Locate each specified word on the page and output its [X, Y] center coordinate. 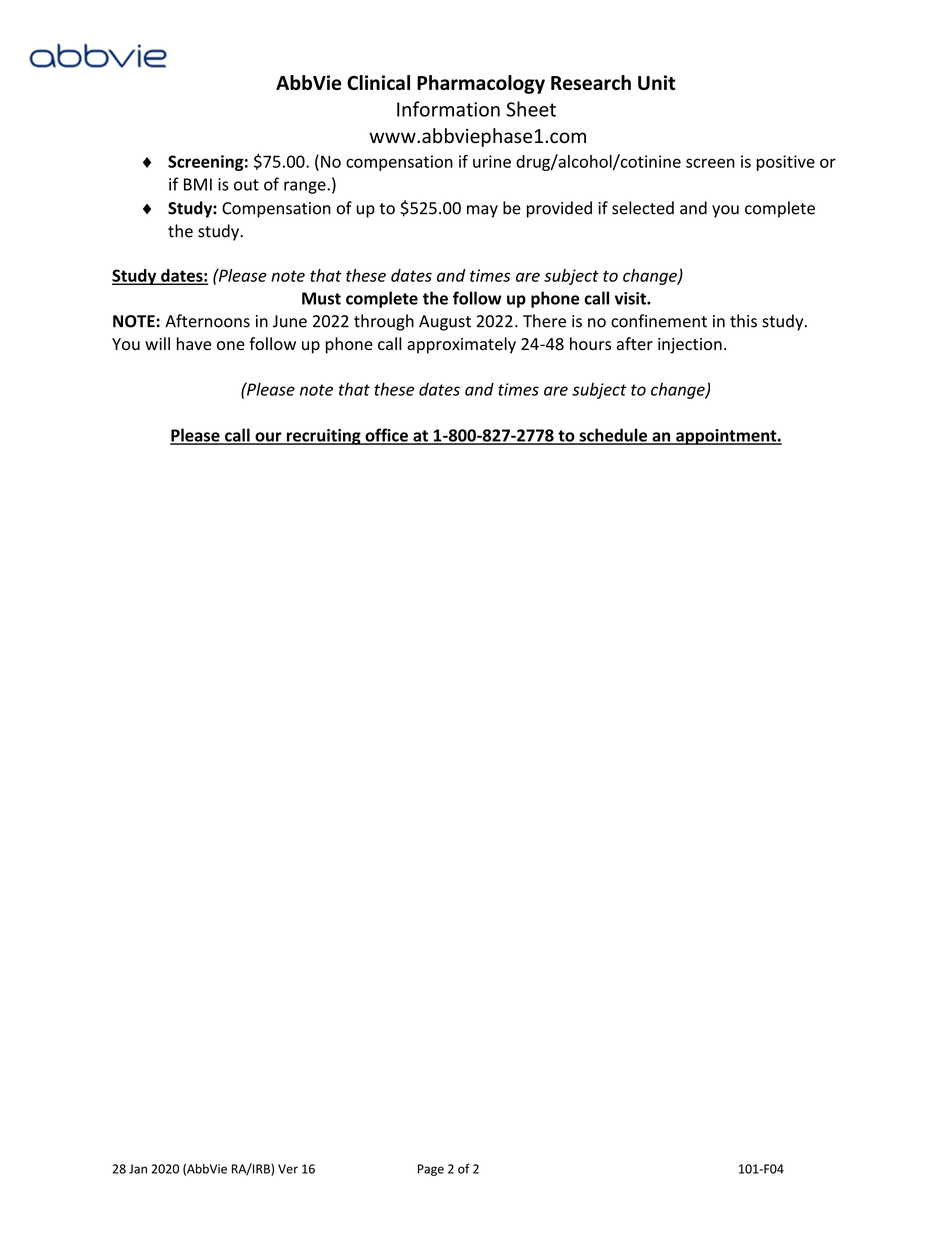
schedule [613, 436]
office [386, 436]
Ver [288, 1169]
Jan [138, 1169]
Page [431, 1170]
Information [448, 109]
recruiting [323, 437]
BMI [198, 184]
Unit [656, 82]
